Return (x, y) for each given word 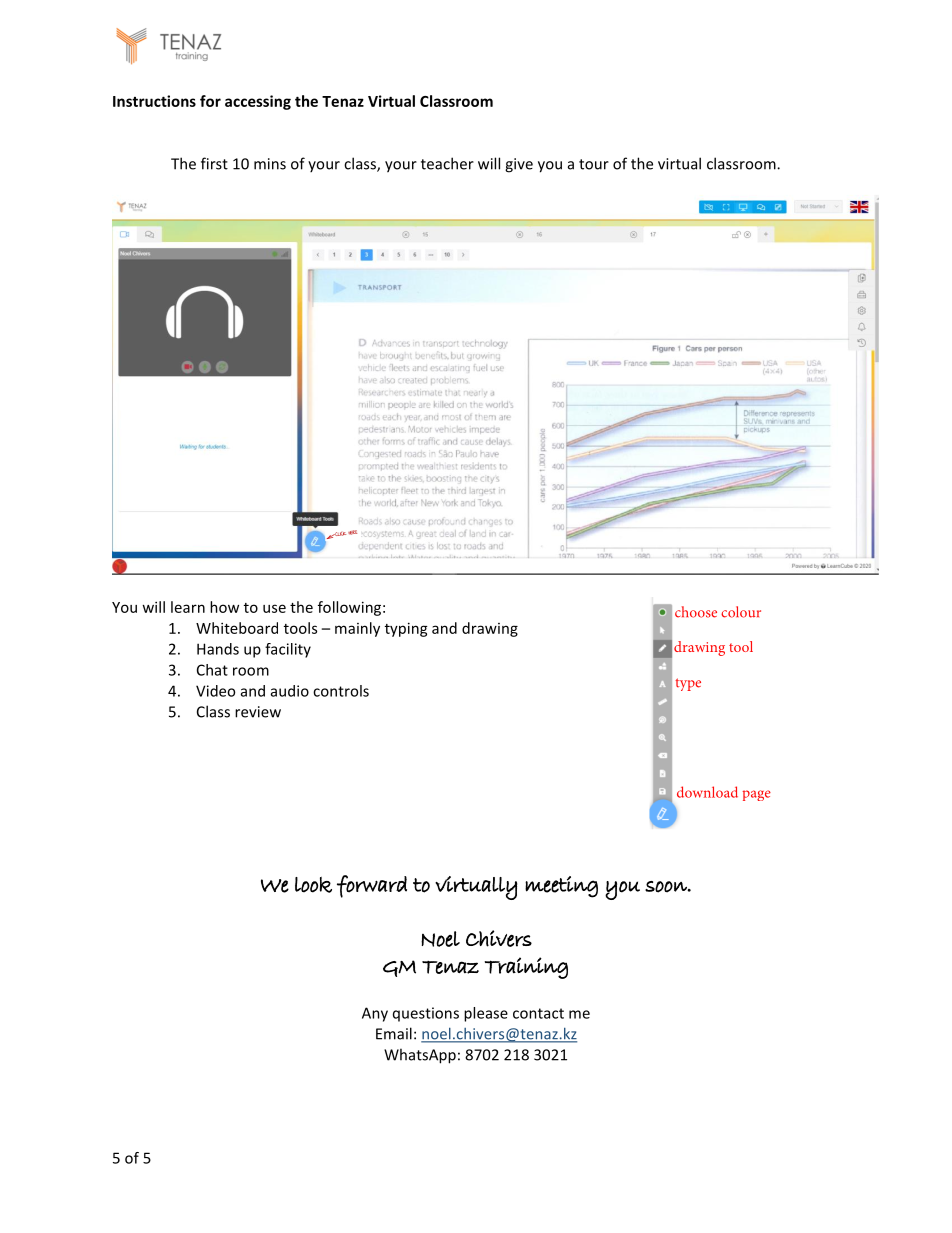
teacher (447, 163)
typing (406, 629)
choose (696, 612)
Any (375, 1014)
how (224, 607)
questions (426, 1014)
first (214, 163)
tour (594, 164)
